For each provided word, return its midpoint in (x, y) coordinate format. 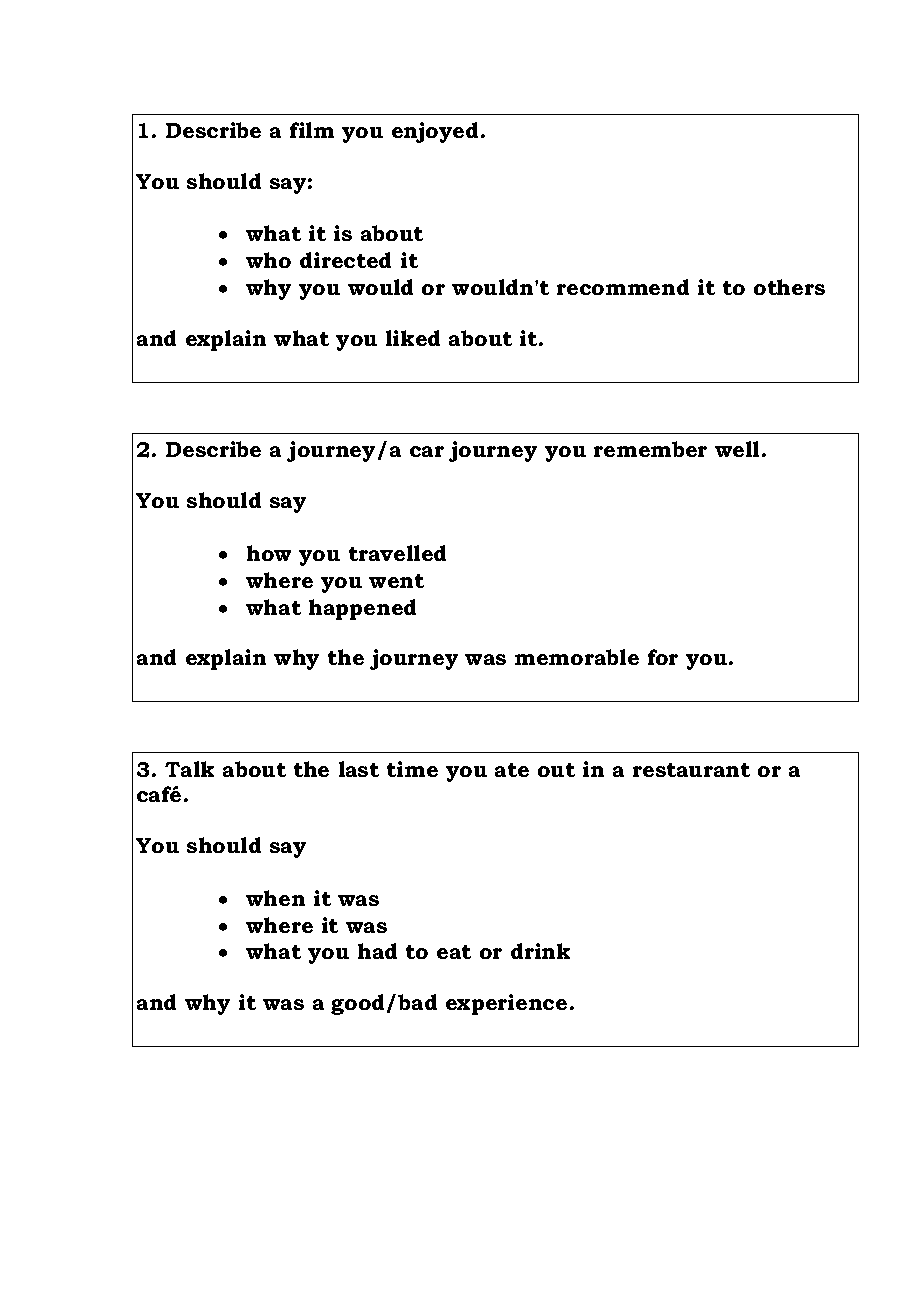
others (789, 287)
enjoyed (435, 132)
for (663, 657)
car (427, 451)
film (312, 130)
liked (413, 338)
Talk (189, 769)
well (739, 449)
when (275, 898)
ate (512, 770)
